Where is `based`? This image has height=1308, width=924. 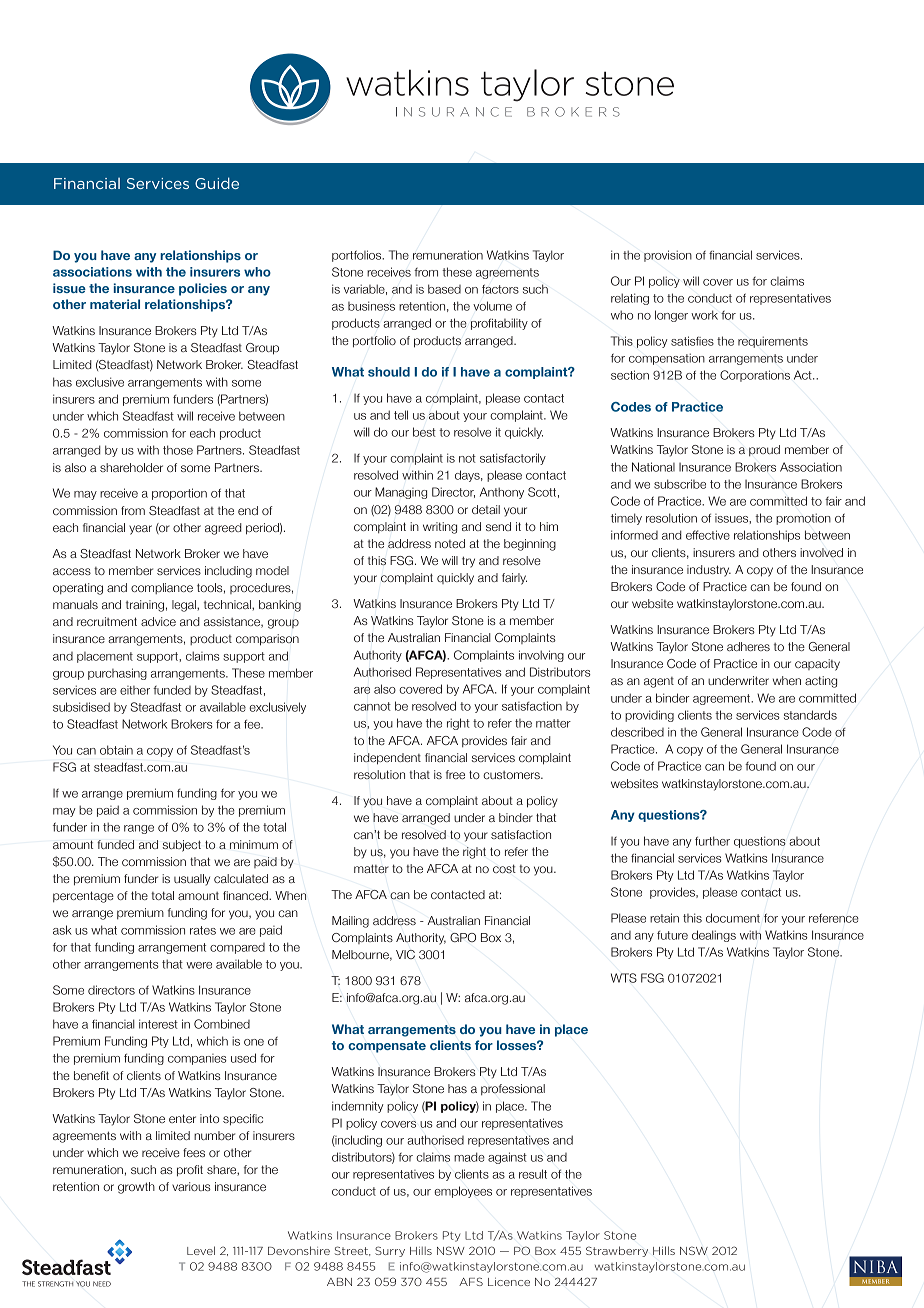
based is located at coordinates (444, 289).
